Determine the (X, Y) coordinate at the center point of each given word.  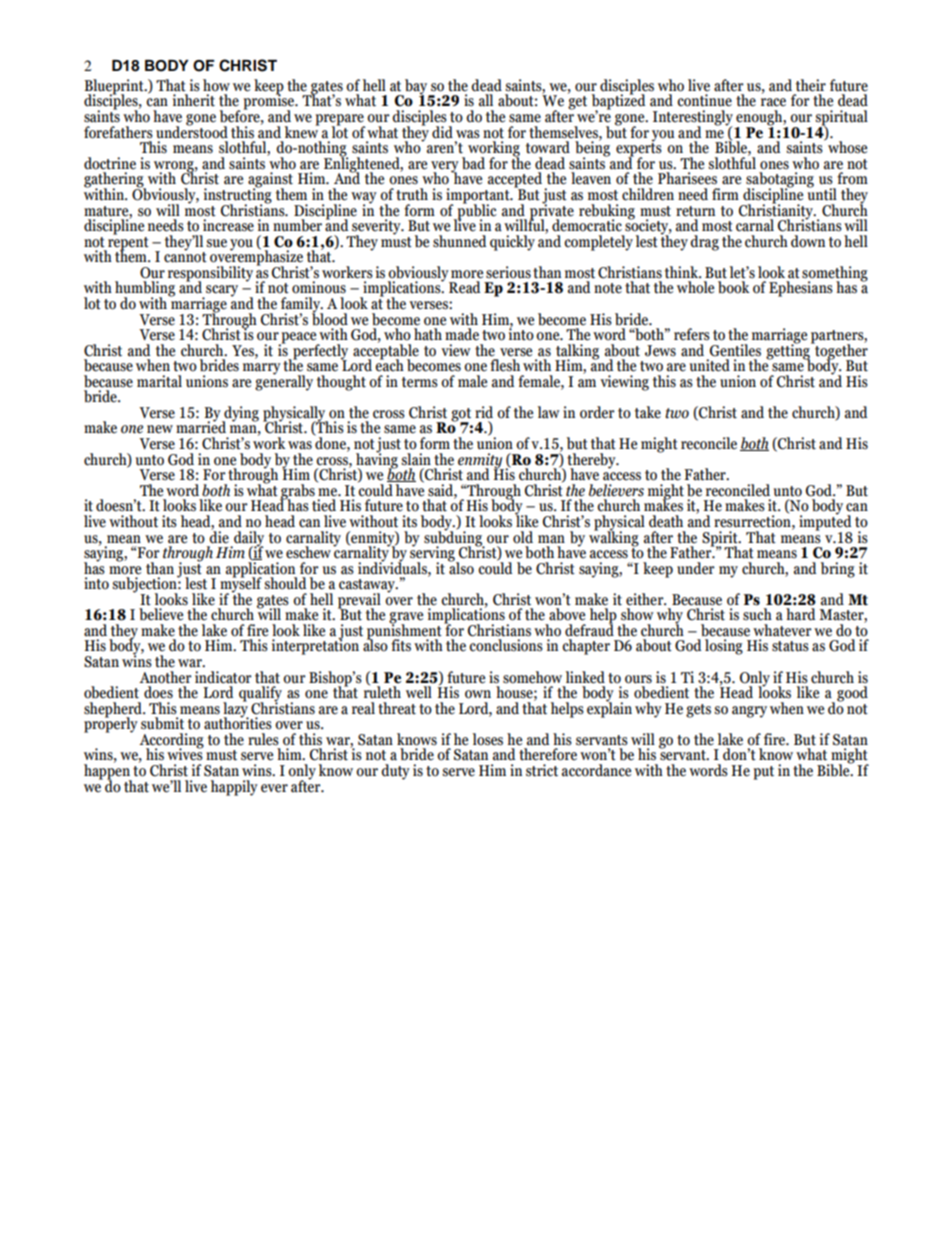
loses (488, 739)
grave (406, 619)
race (773, 102)
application (261, 569)
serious (508, 272)
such (757, 614)
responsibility (210, 275)
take (648, 412)
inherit (194, 100)
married (201, 426)
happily (234, 788)
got (461, 416)
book (734, 287)
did (442, 132)
